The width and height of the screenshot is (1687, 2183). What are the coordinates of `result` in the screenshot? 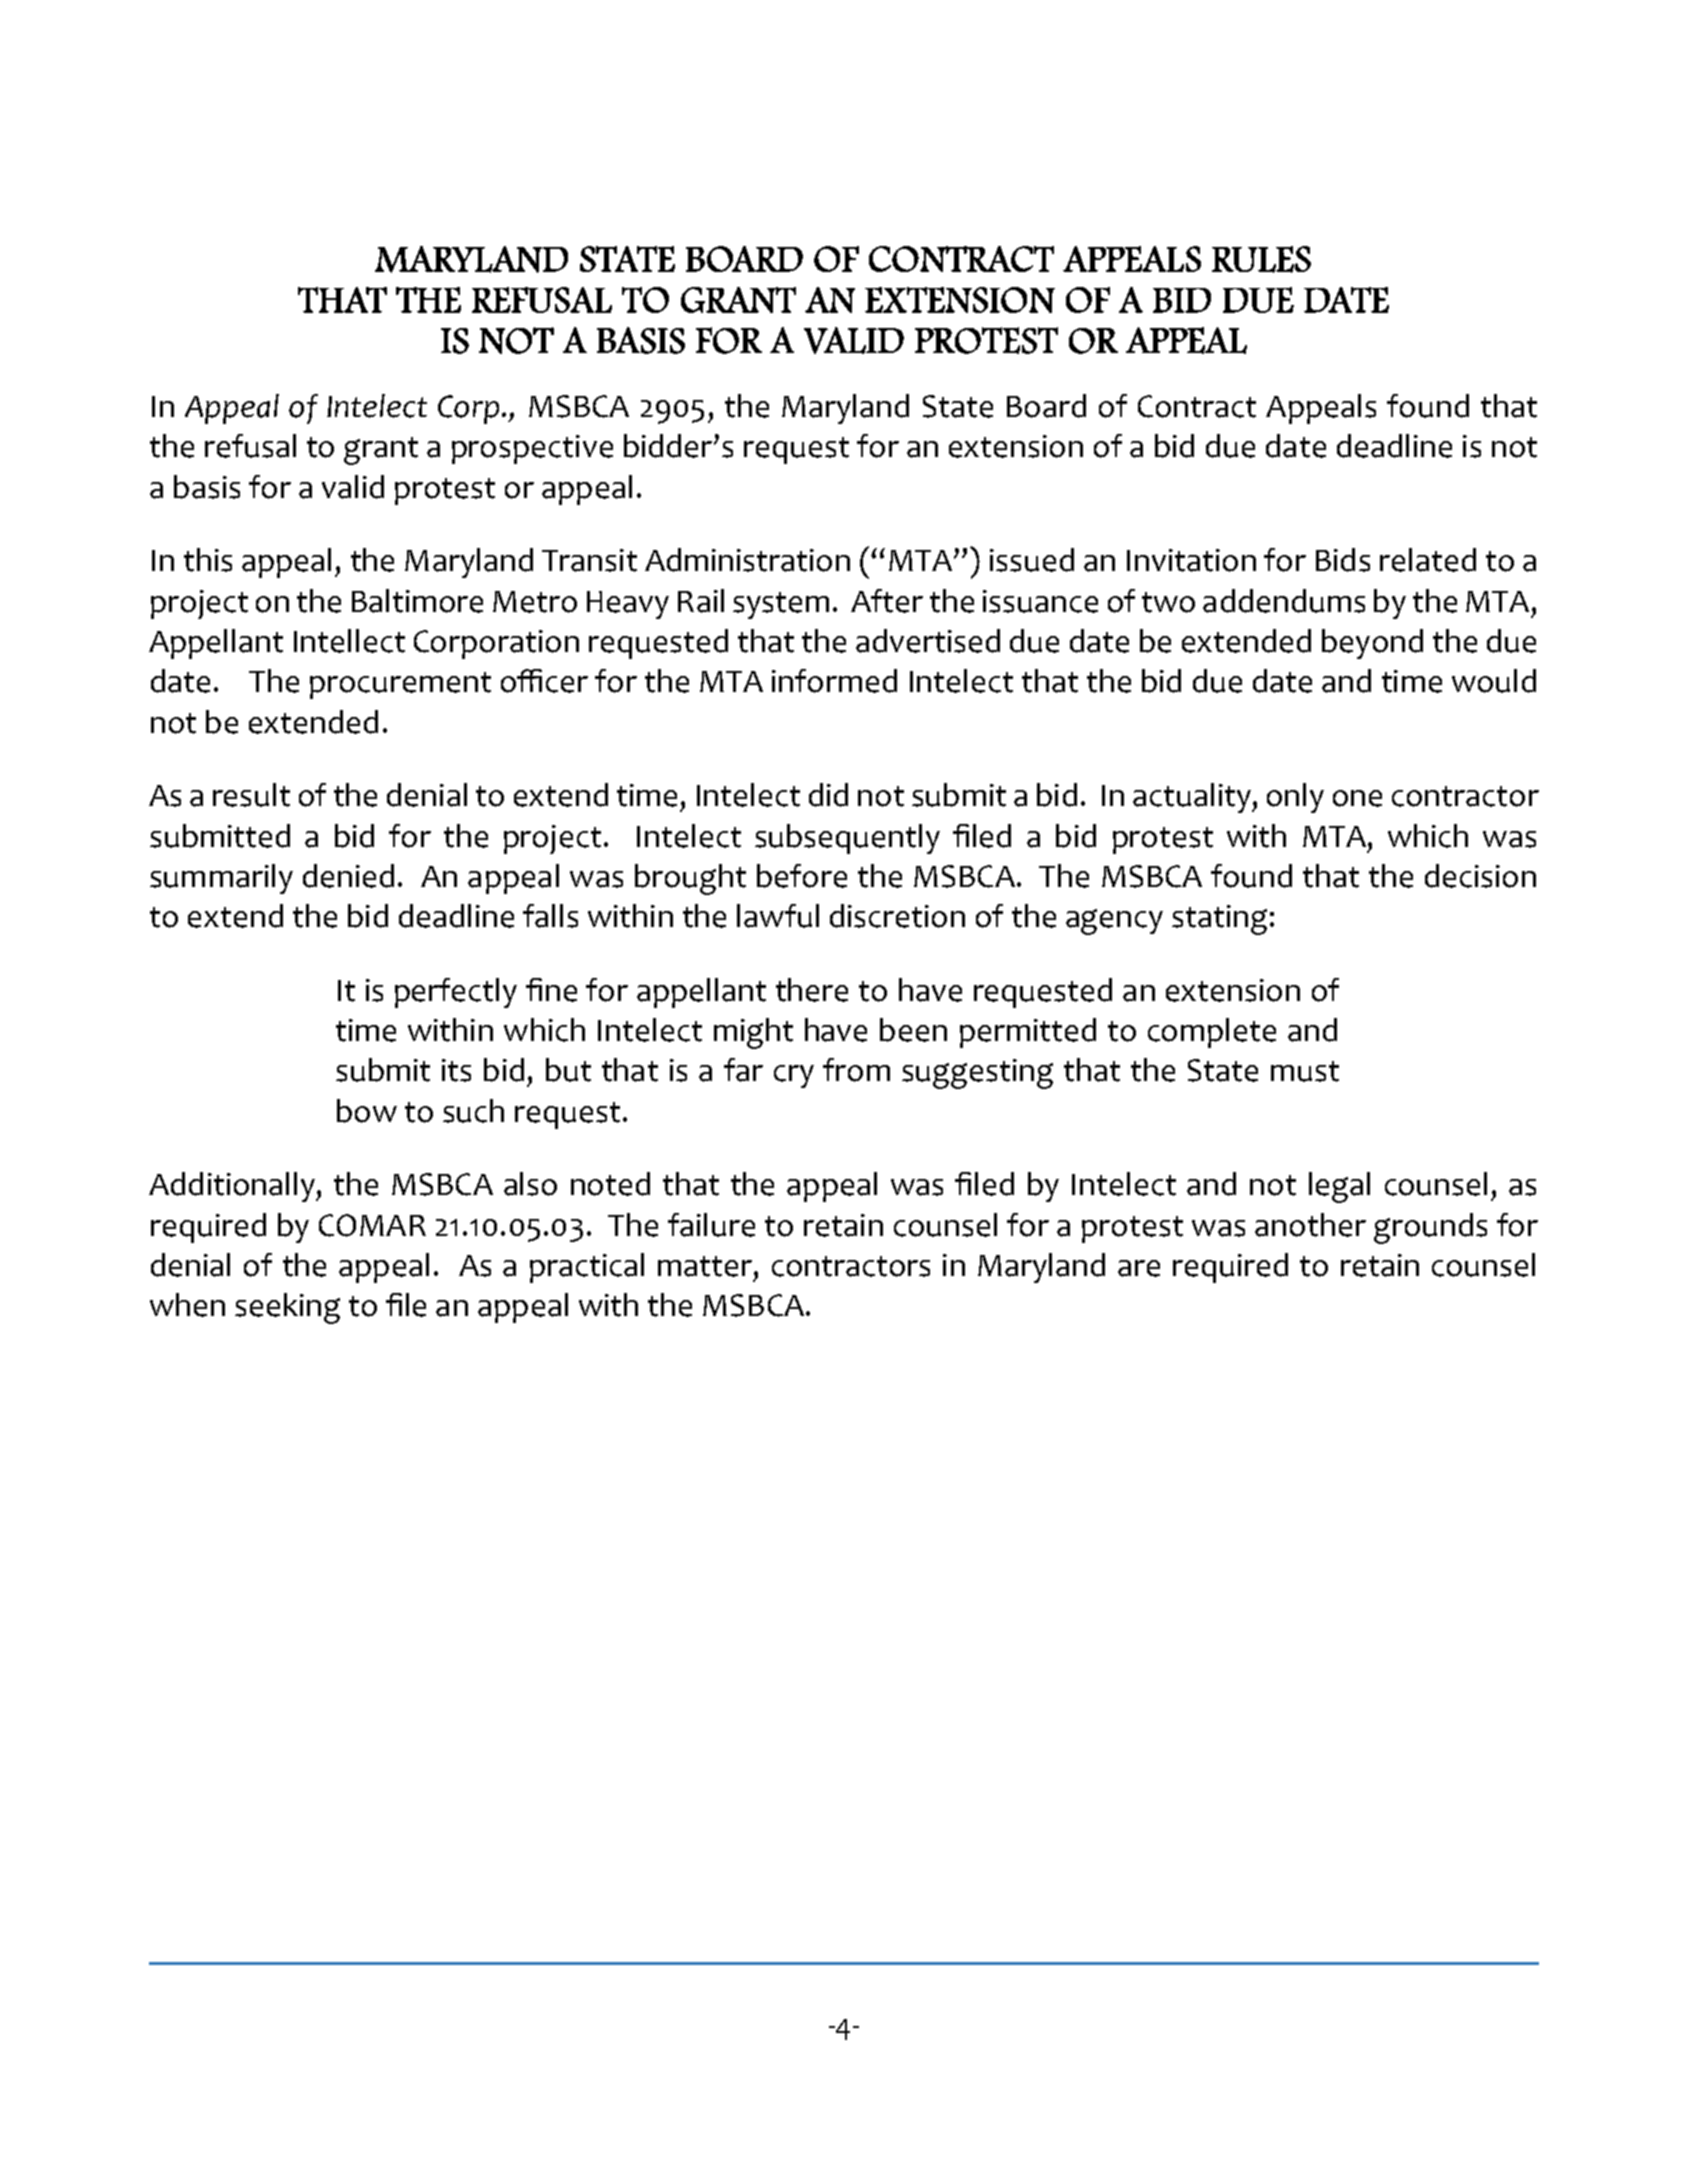 It's located at (251, 795).
